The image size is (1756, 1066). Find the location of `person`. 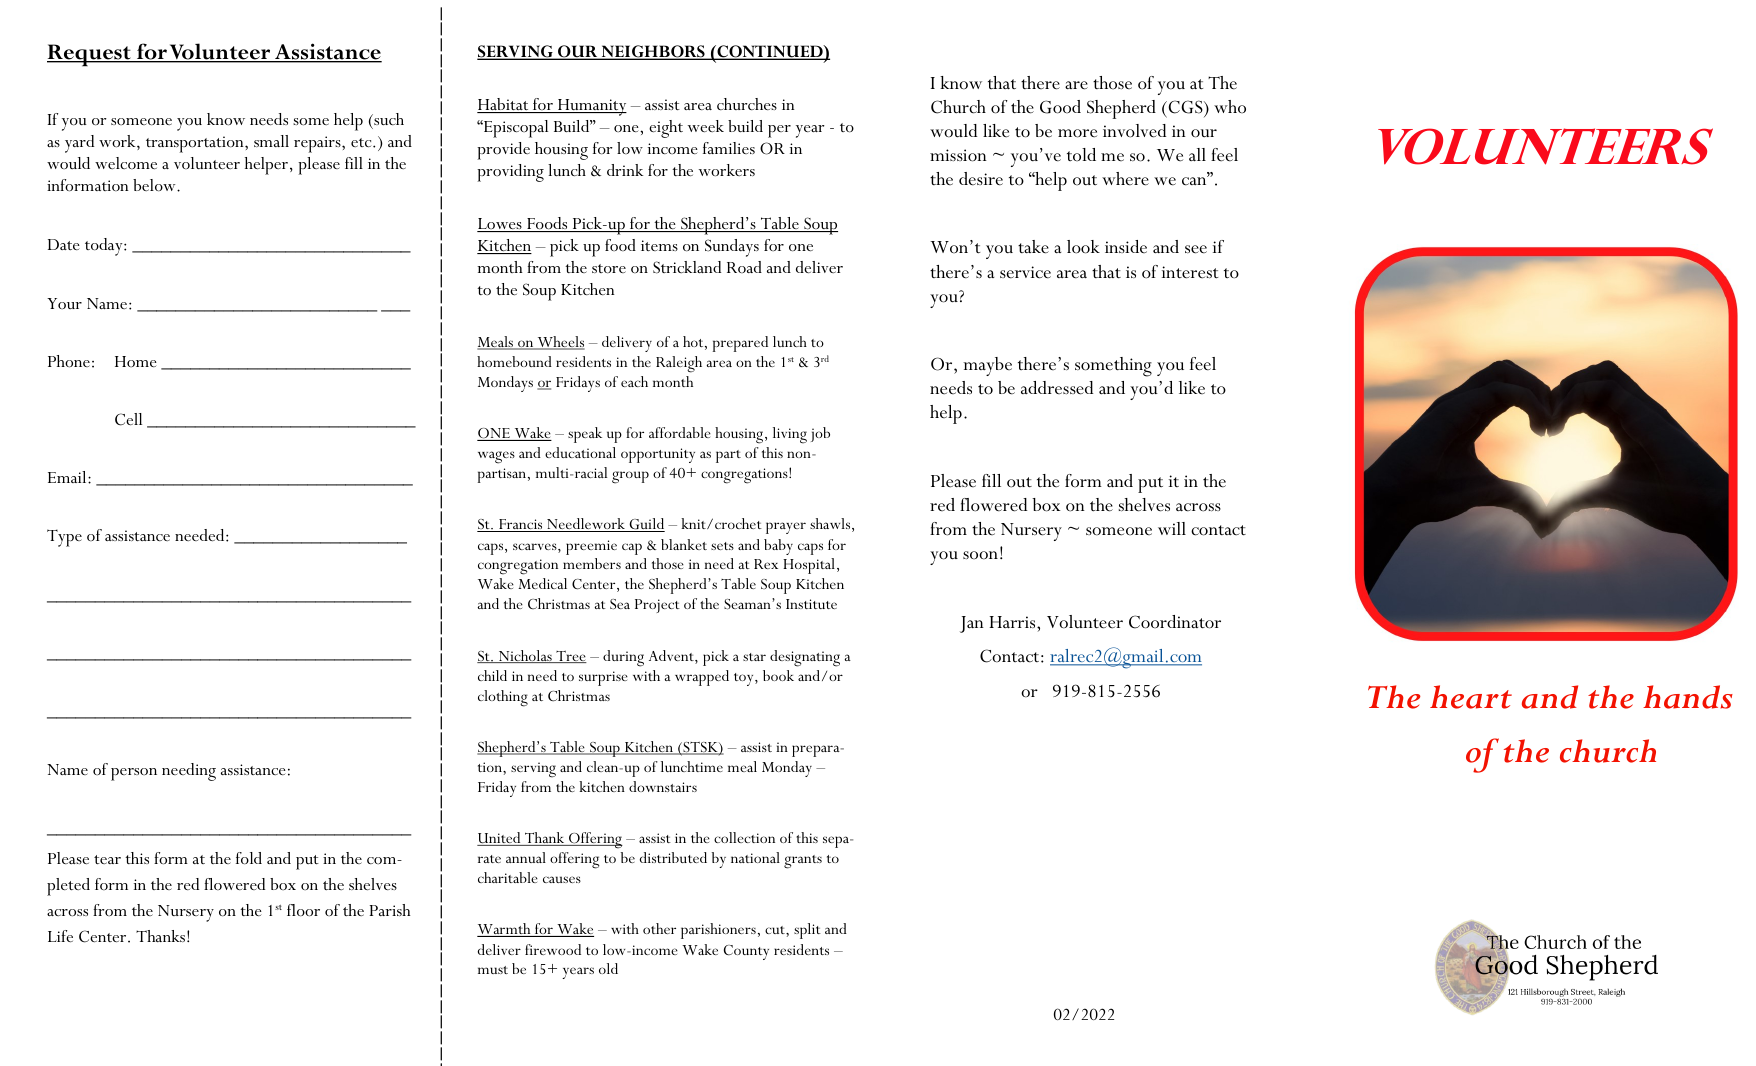

person is located at coordinates (134, 774).
